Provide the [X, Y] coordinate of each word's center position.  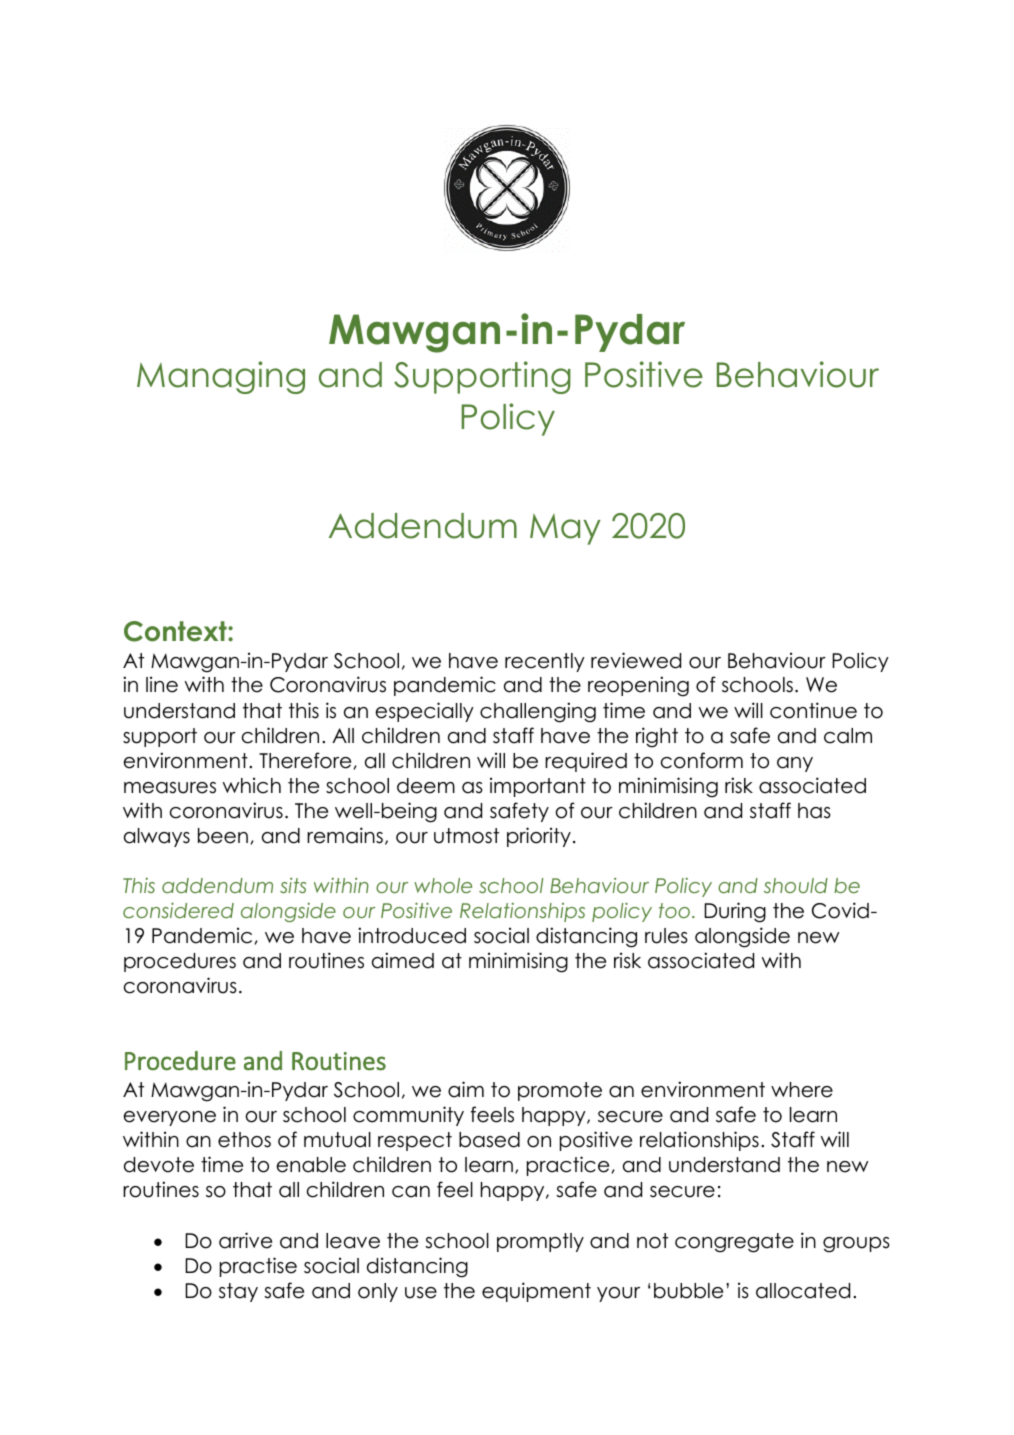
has [814, 811]
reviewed [636, 660]
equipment [536, 1292]
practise [258, 1267]
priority [539, 837]
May [565, 529]
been [223, 836]
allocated [803, 1291]
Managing [221, 377]
